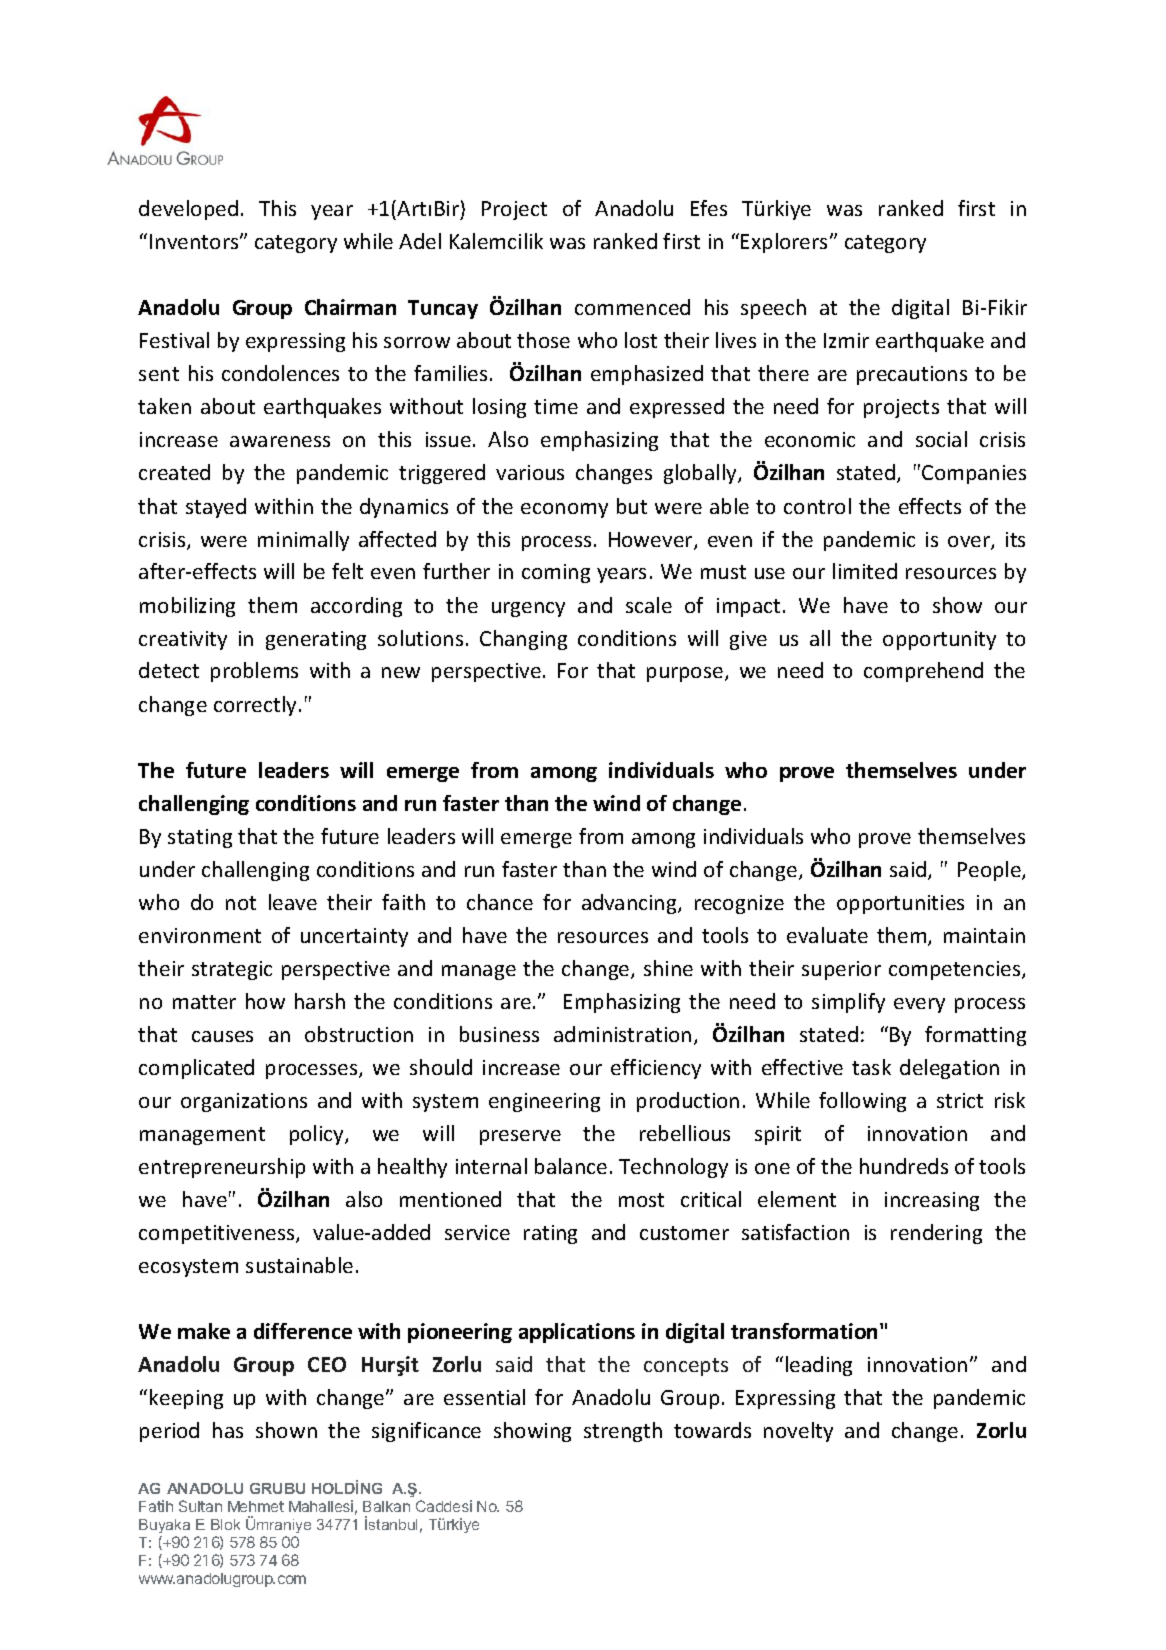 The image size is (1166, 1650). I want to click on opportunities, so click(900, 904).
